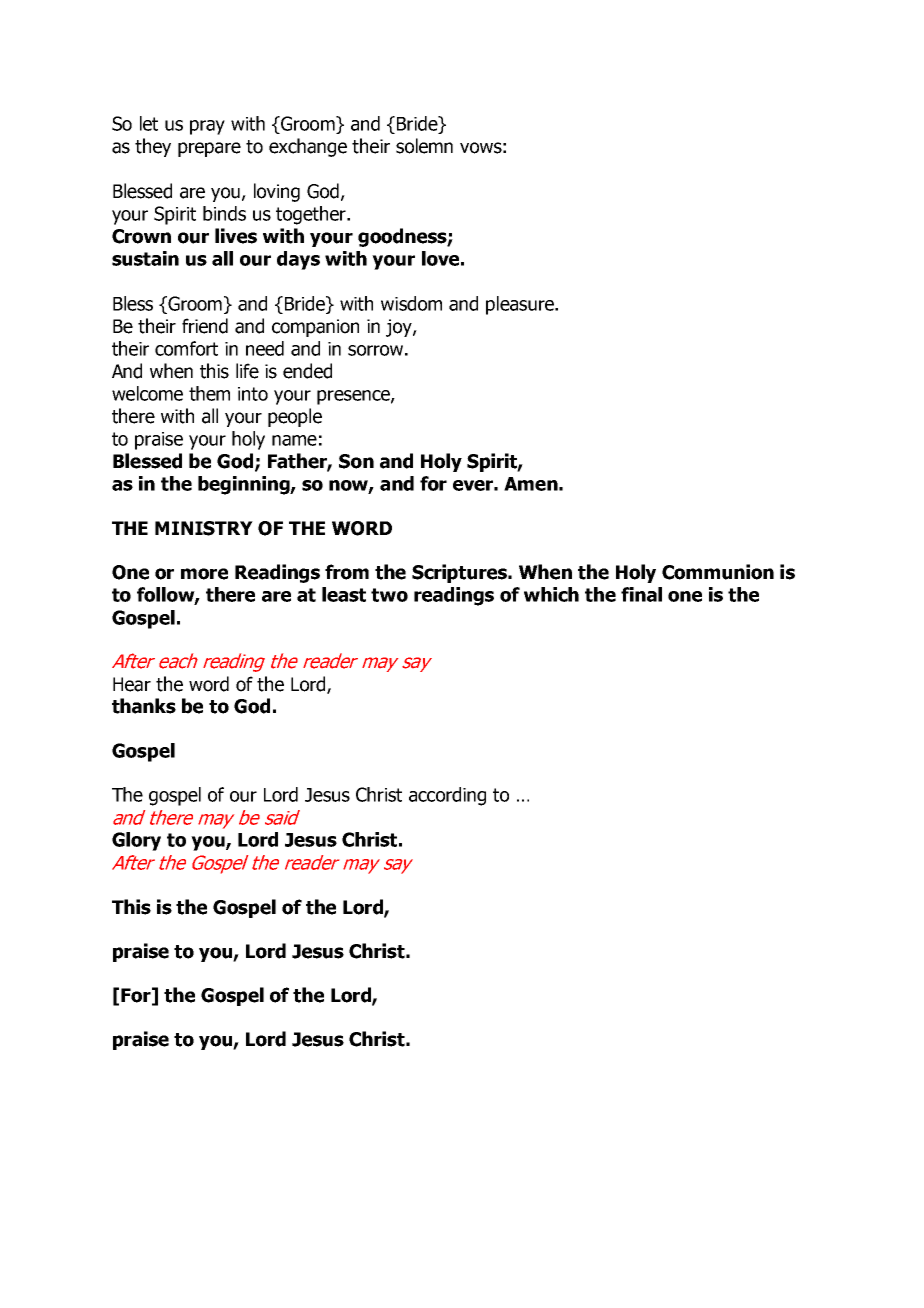 The image size is (924, 1308). Describe the element at coordinates (641, 594) in the page. I see `final` at that location.
